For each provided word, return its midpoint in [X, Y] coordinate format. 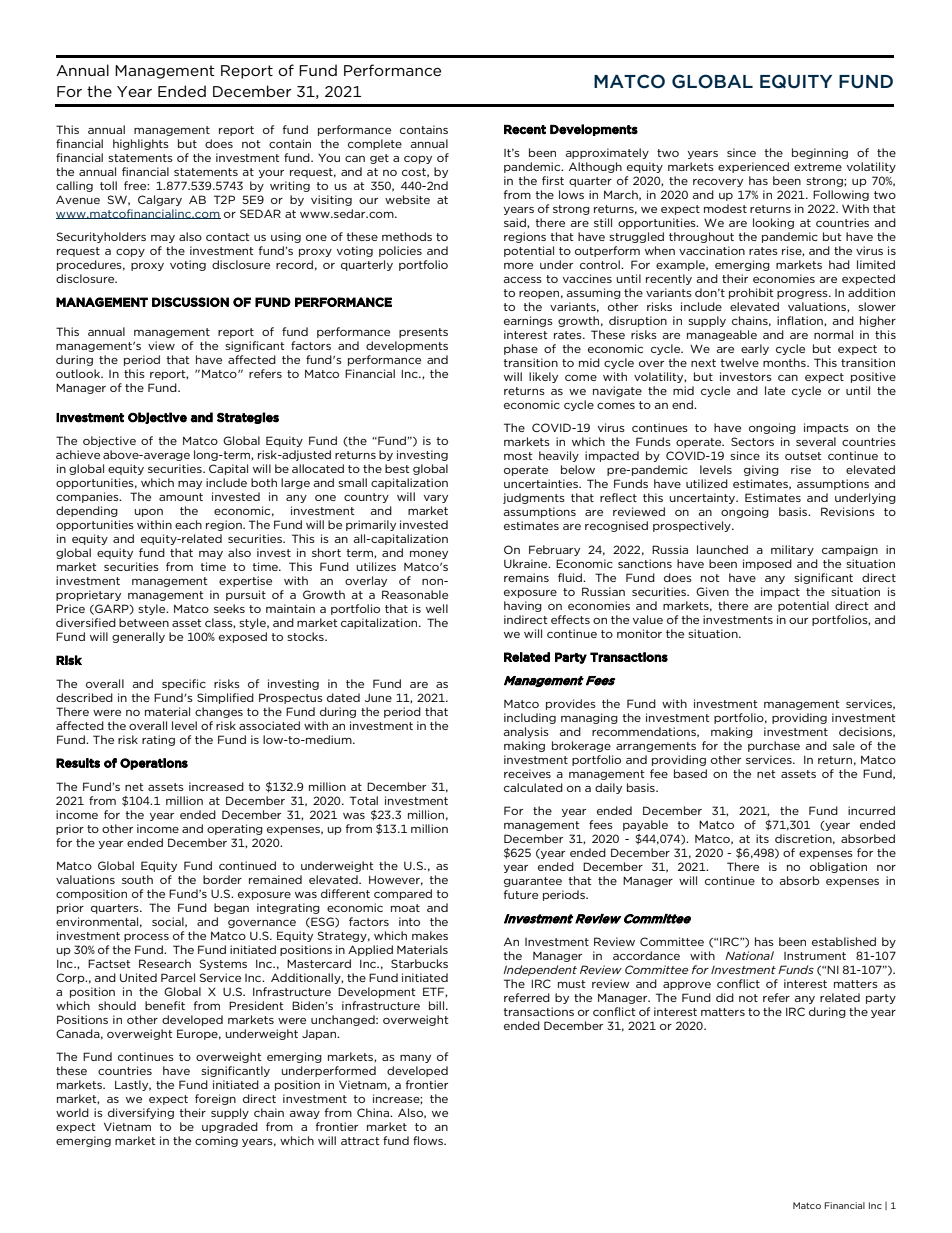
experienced [753, 167]
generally [138, 637]
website [407, 199]
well [437, 608]
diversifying [141, 1113]
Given [712, 591]
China [374, 1112]
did [725, 997]
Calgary [160, 200]
